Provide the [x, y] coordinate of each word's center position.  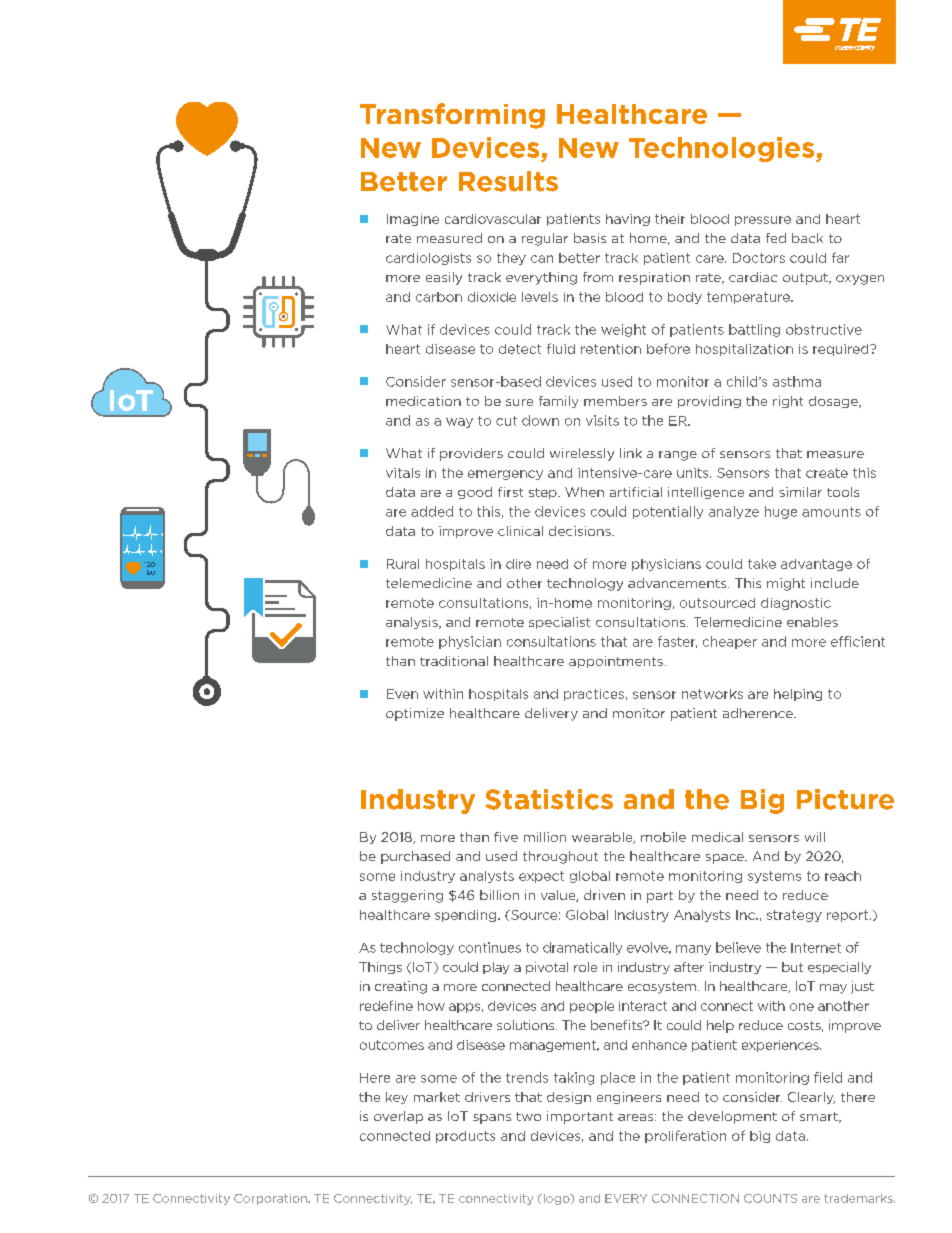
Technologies [723, 149]
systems [774, 877]
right [788, 402]
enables [812, 622]
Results [508, 181]
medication [423, 401]
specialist [559, 623]
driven [604, 895]
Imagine [413, 220]
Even [402, 694]
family [558, 402]
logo [556, 1199]
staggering [407, 896]
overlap [398, 1117]
